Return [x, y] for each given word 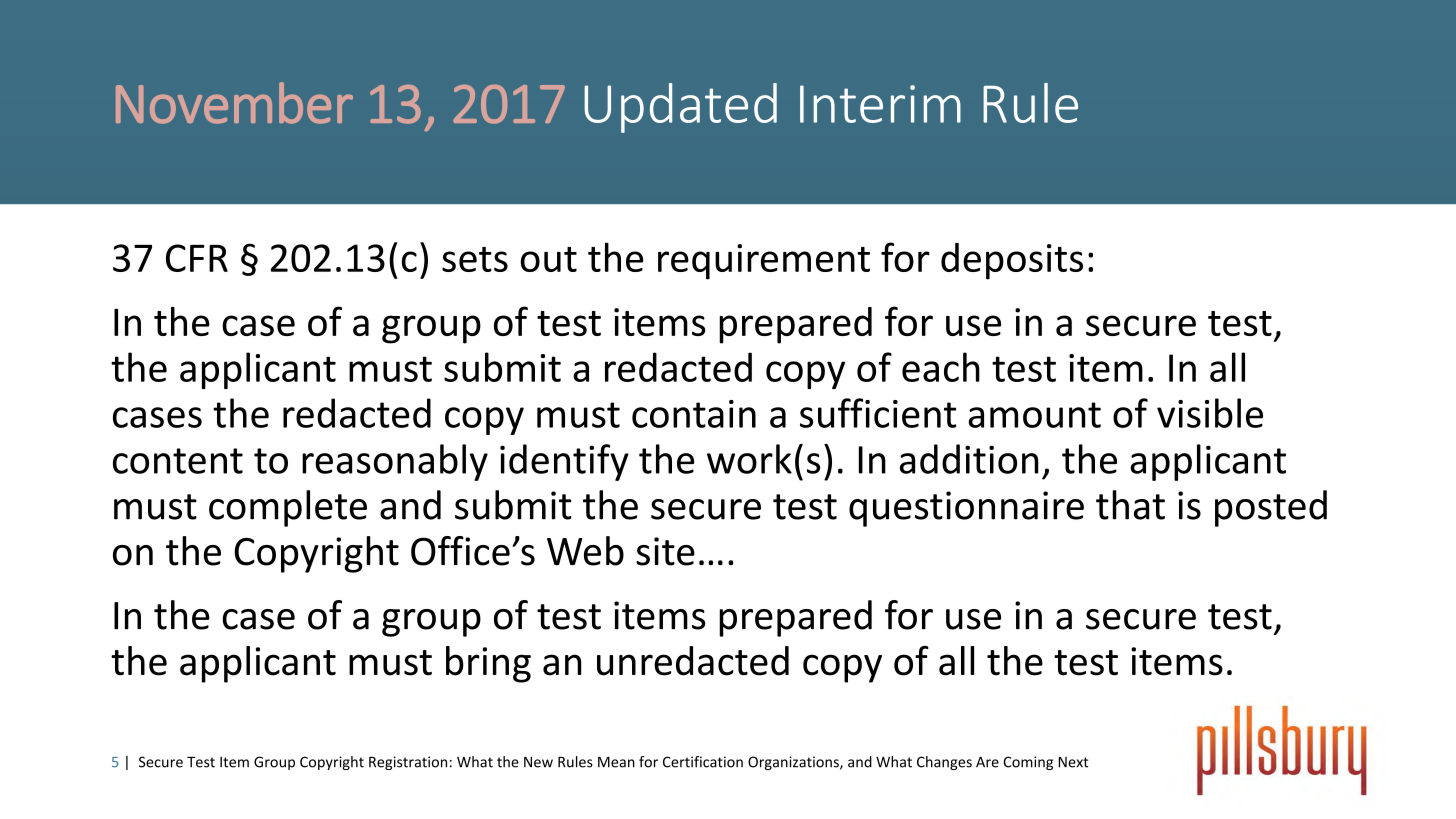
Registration [408, 763]
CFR [197, 258]
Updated [680, 108]
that [1130, 505]
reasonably [395, 462]
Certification [703, 762]
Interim [880, 104]
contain [694, 414]
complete [288, 508]
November [234, 103]
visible [1210, 413]
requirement [764, 262]
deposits [1012, 261]
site [665, 551]
